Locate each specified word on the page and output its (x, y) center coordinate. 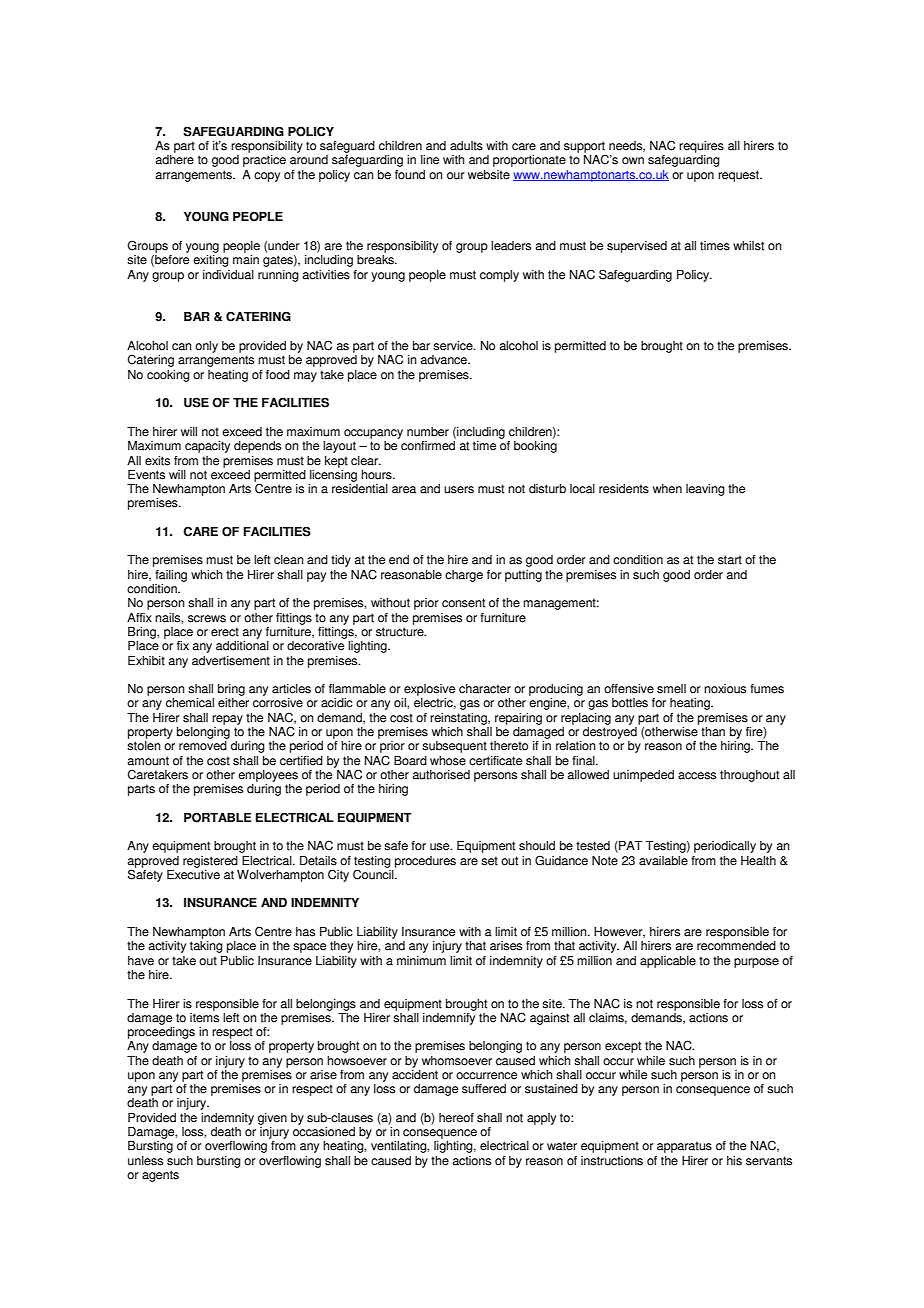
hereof (456, 1118)
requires (701, 147)
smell (671, 689)
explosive (429, 690)
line (430, 160)
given (272, 1119)
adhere (174, 160)
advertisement (231, 661)
